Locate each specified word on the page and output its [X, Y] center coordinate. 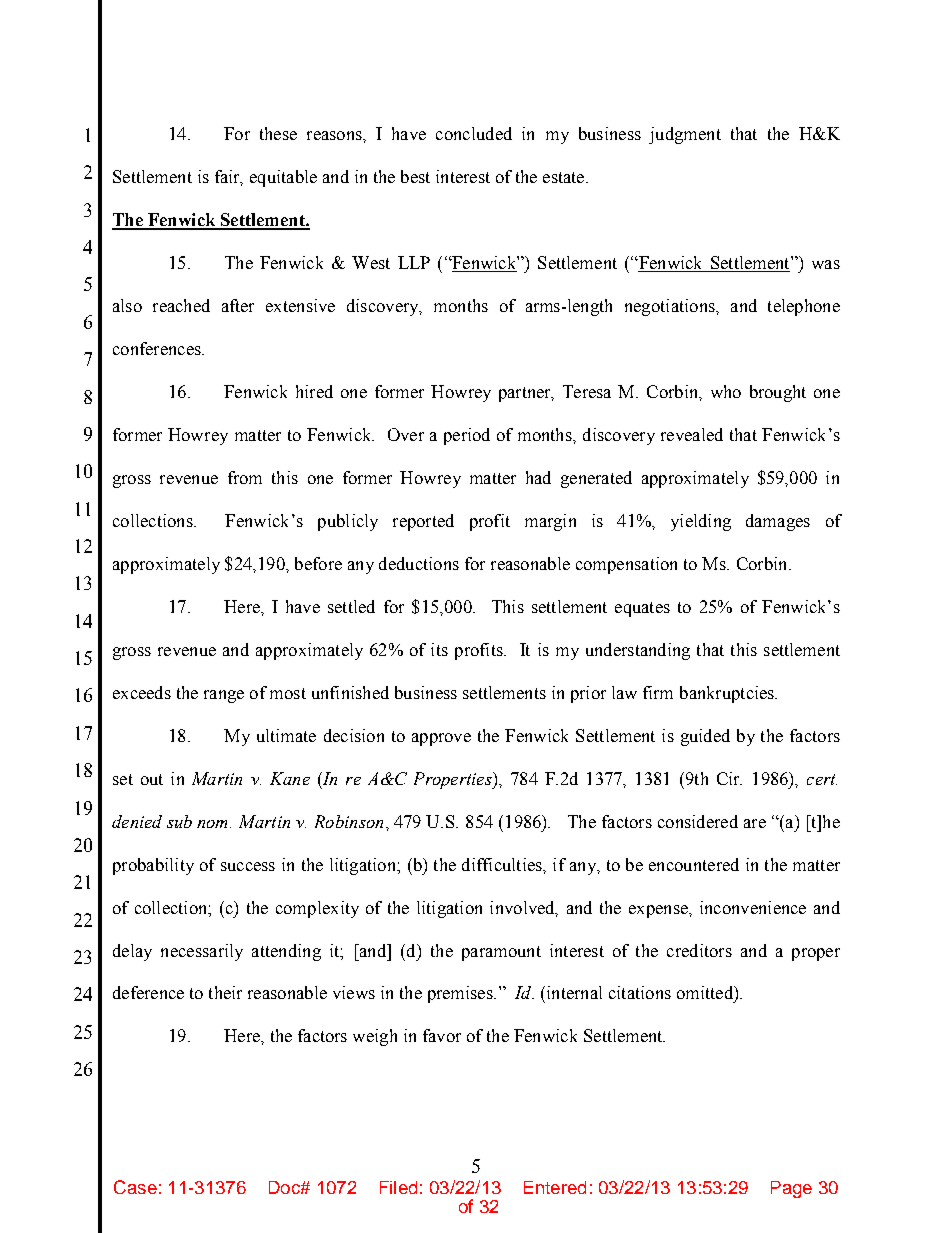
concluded [474, 133]
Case [135, 1187]
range [224, 696]
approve [441, 739]
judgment [685, 135]
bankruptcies [728, 694]
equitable [283, 178]
